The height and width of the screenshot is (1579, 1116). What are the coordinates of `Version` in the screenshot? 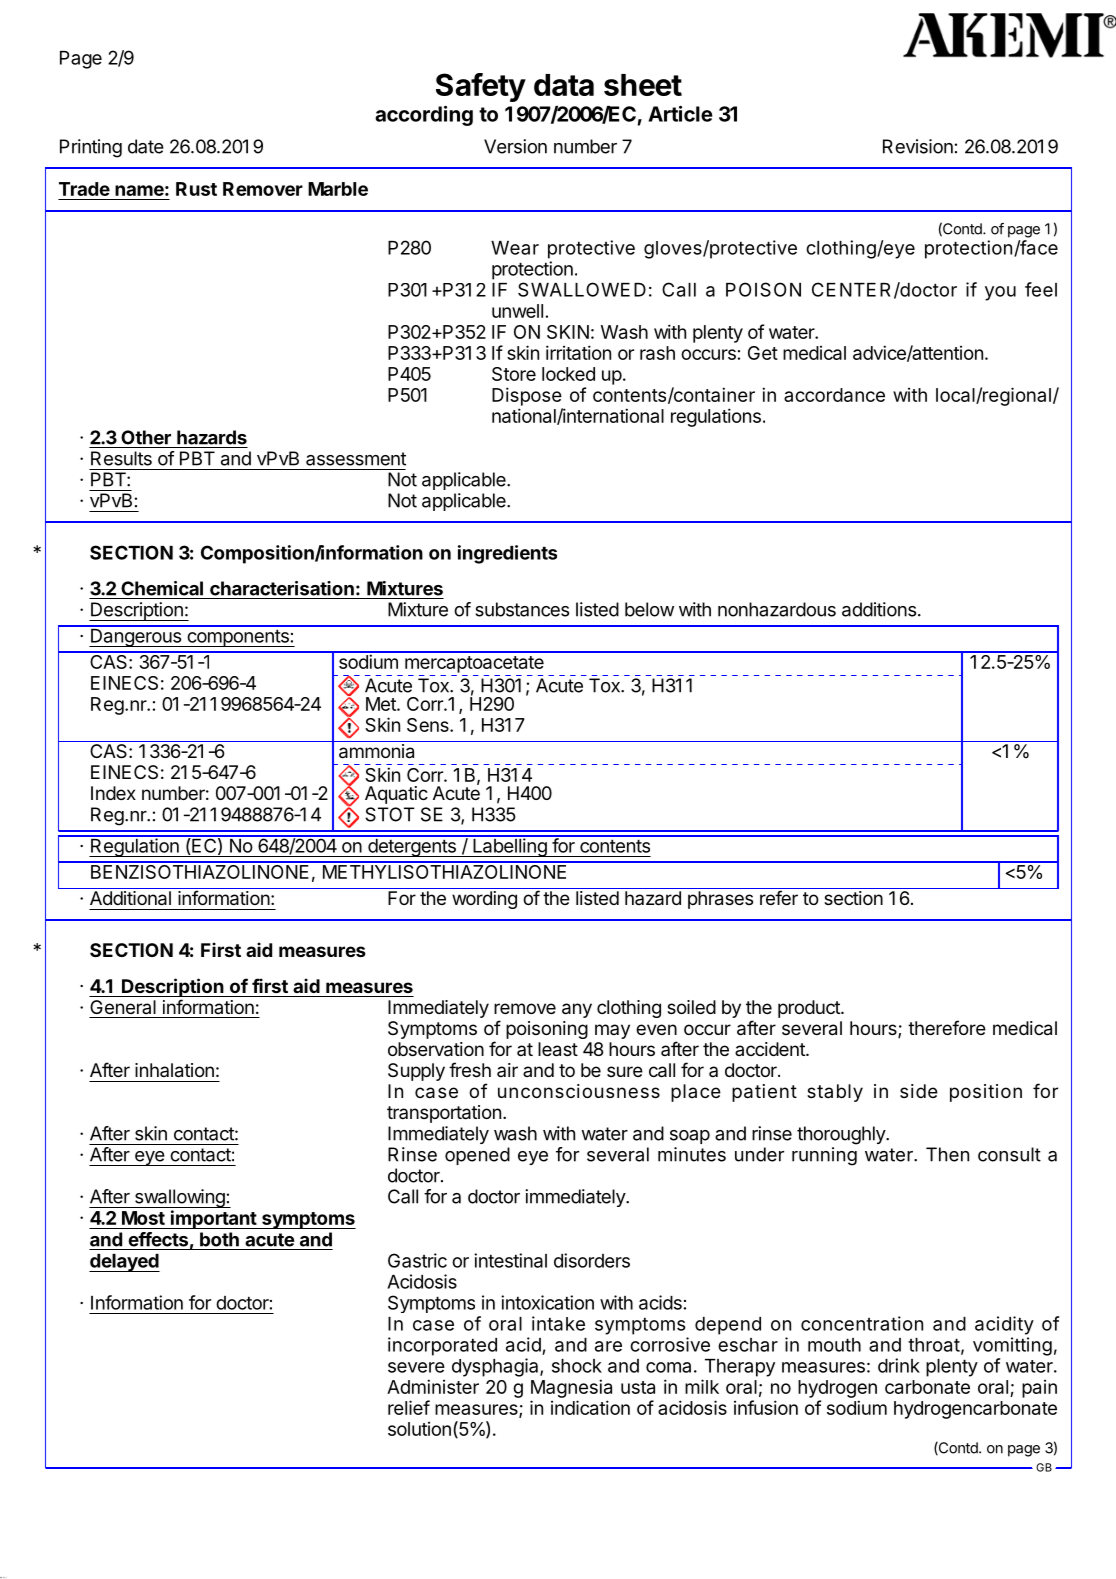 It's located at (515, 146).
